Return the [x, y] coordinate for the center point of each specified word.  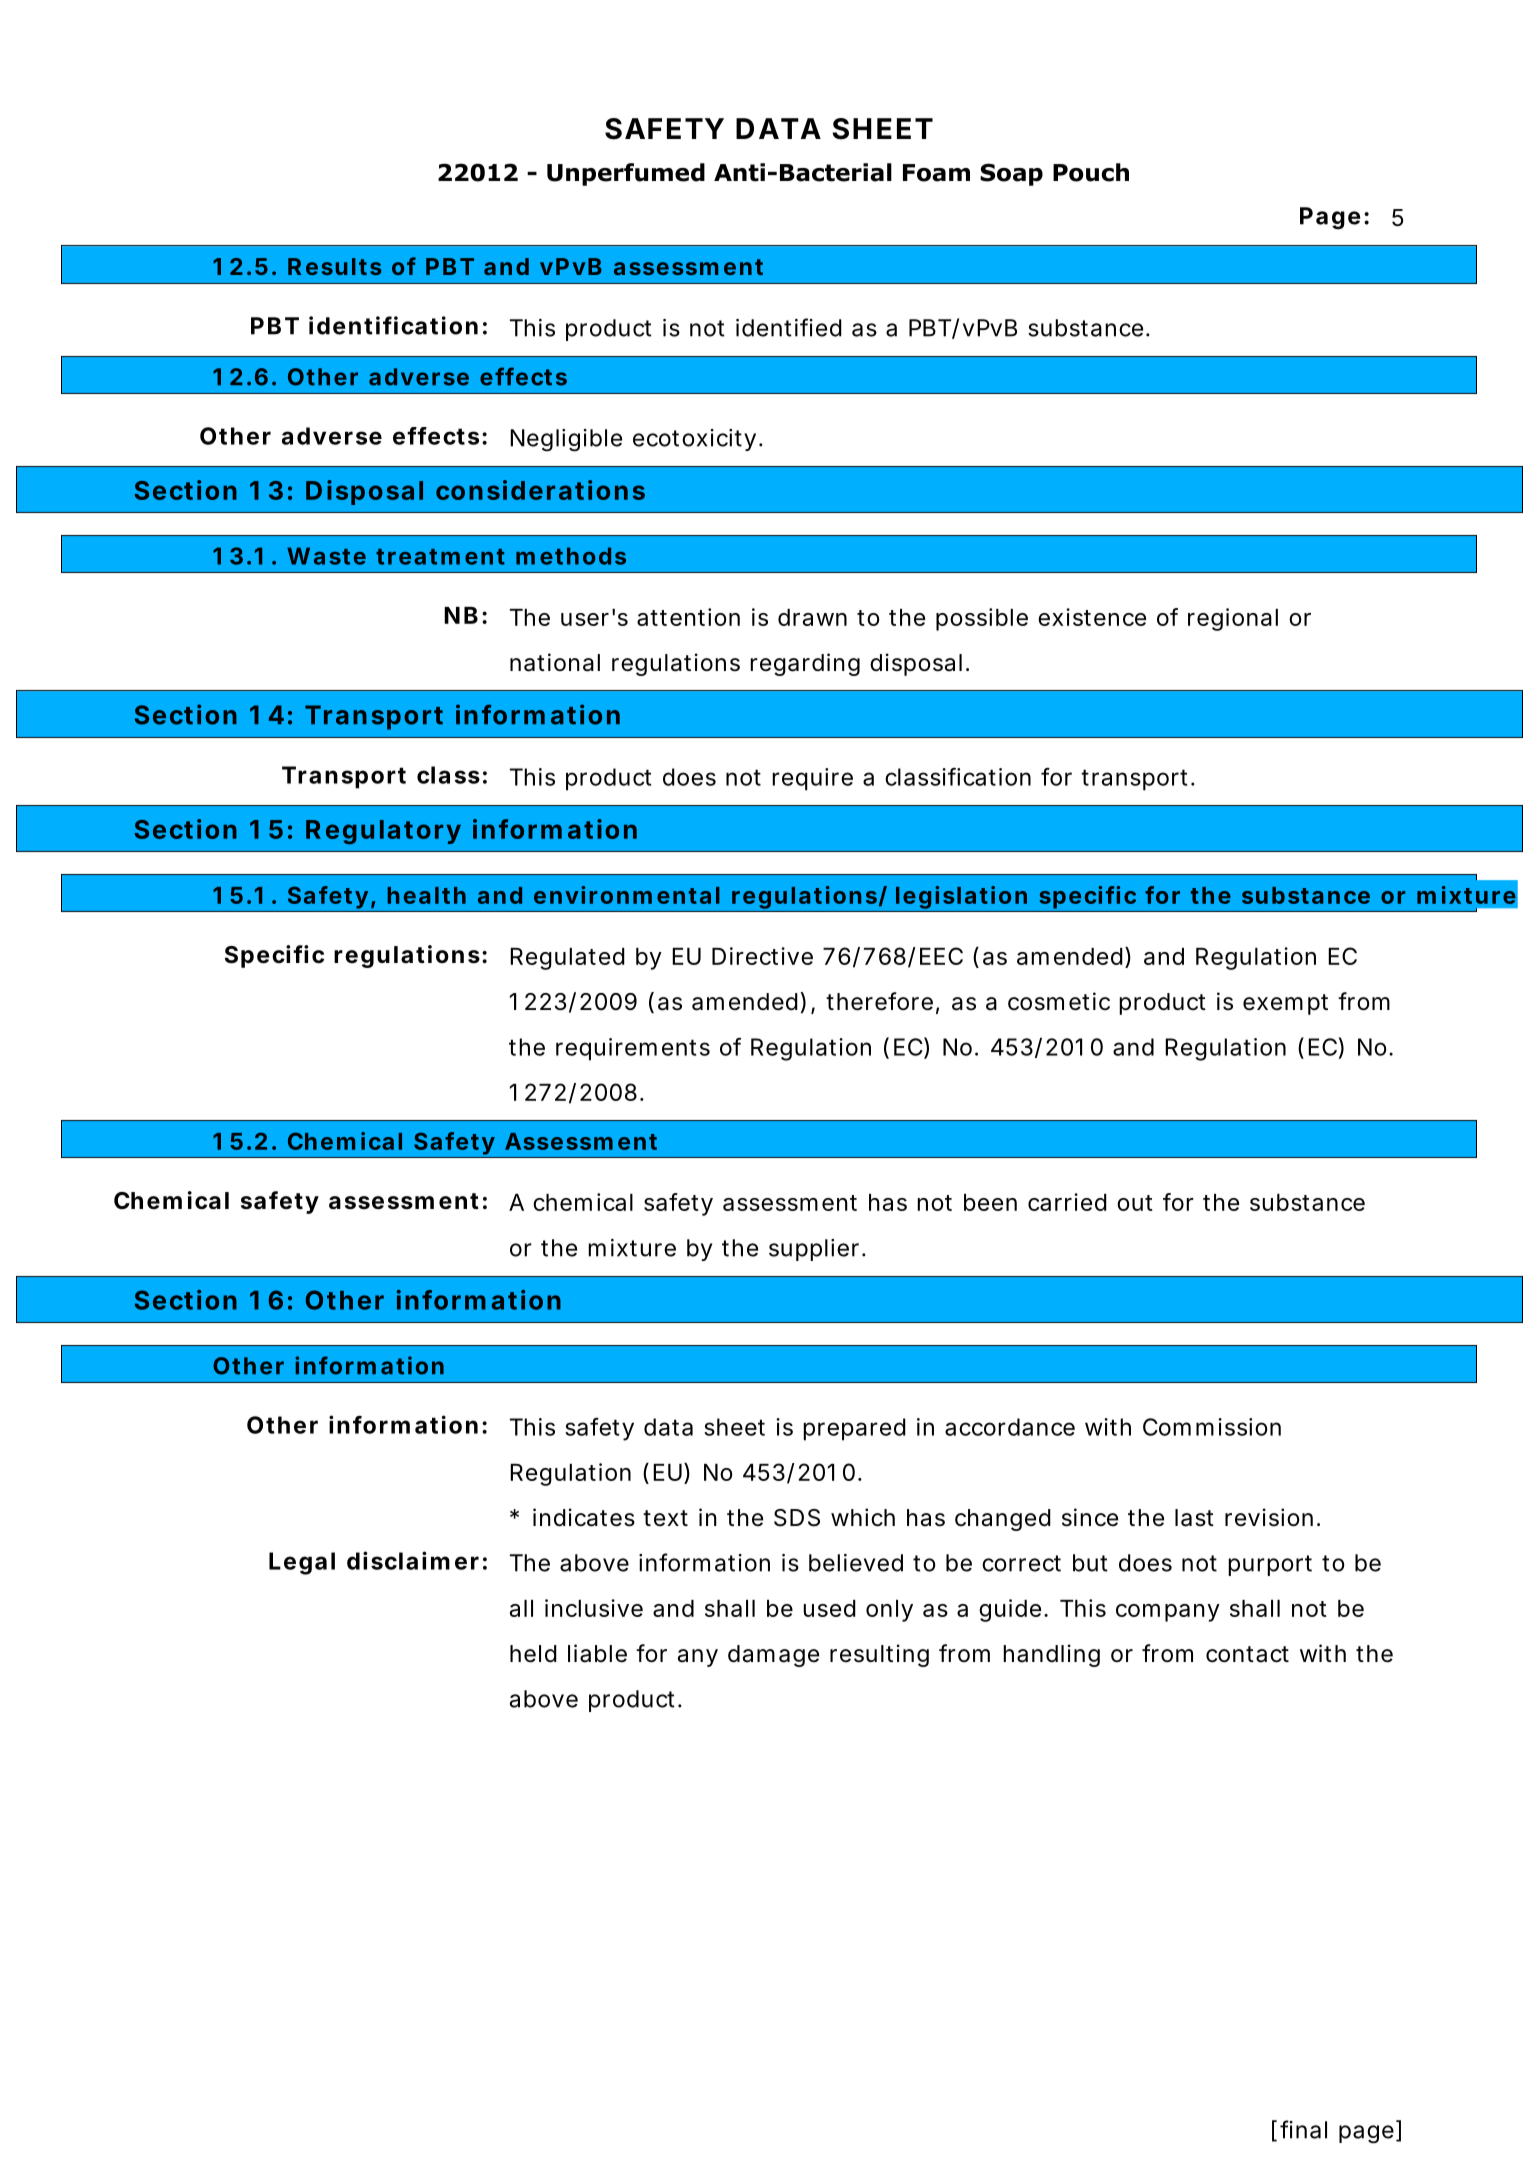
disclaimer [413, 1560]
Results [334, 266]
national [555, 662]
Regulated [567, 959]
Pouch [1091, 172]
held [533, 1654]
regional [1233, 619]
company [1168, 1613]
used [829, 1608]
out [1135, 1203]
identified [789, 327]
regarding [805, 664]
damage [773, 1656]
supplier [814, 1250]
